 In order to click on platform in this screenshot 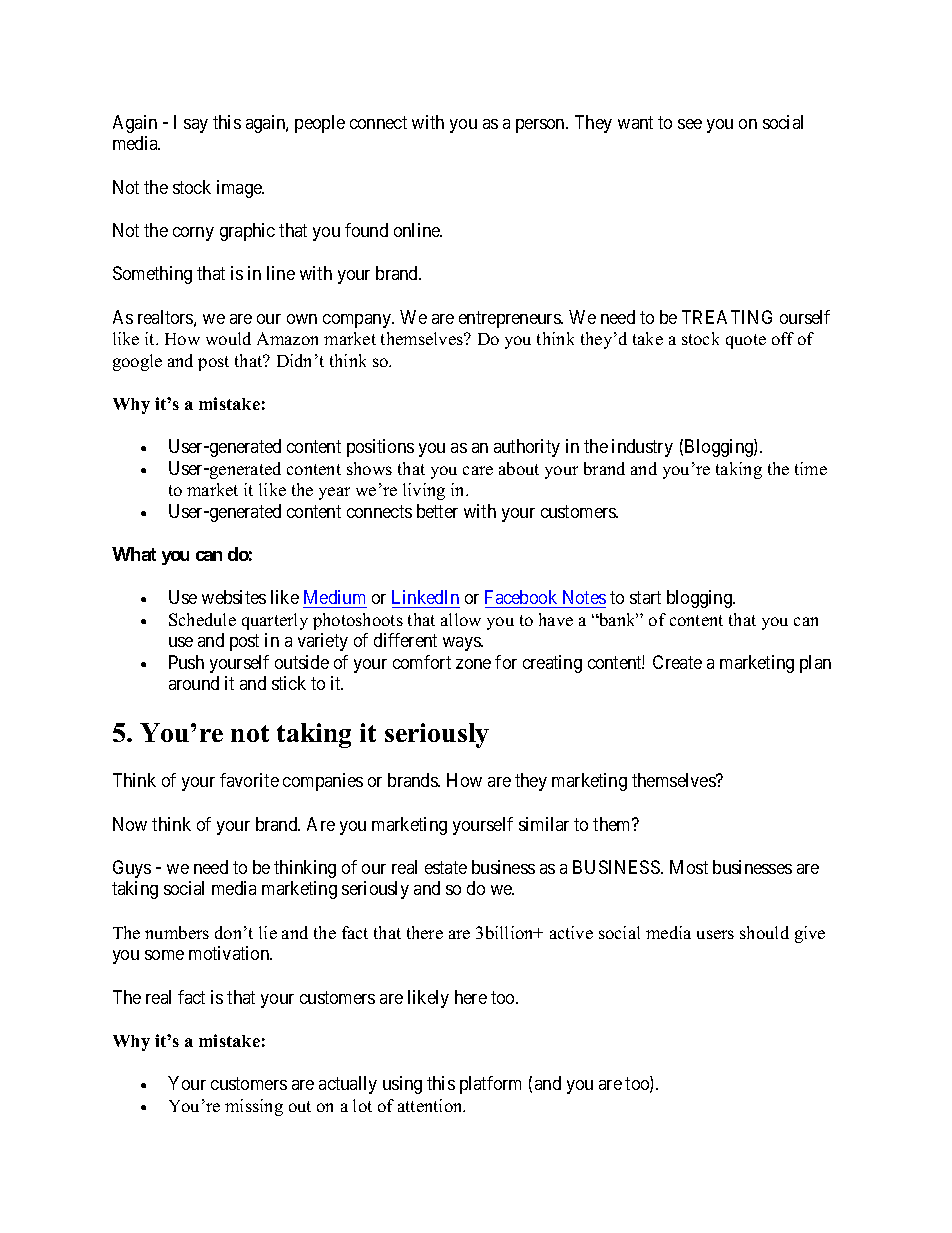, I will do `click(490, 1085)`.
